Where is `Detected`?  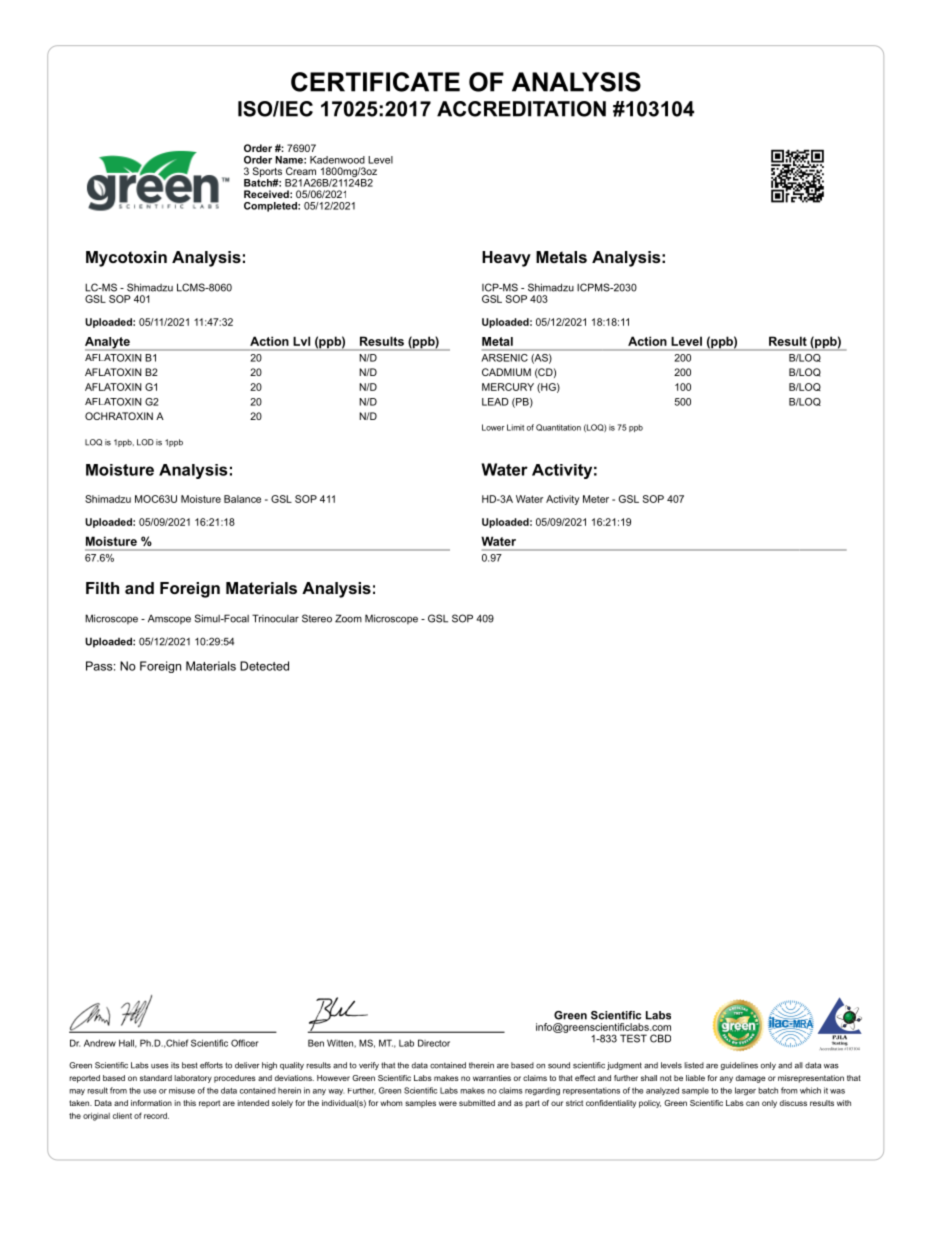
Detected is located at coordinates (264, 666).
